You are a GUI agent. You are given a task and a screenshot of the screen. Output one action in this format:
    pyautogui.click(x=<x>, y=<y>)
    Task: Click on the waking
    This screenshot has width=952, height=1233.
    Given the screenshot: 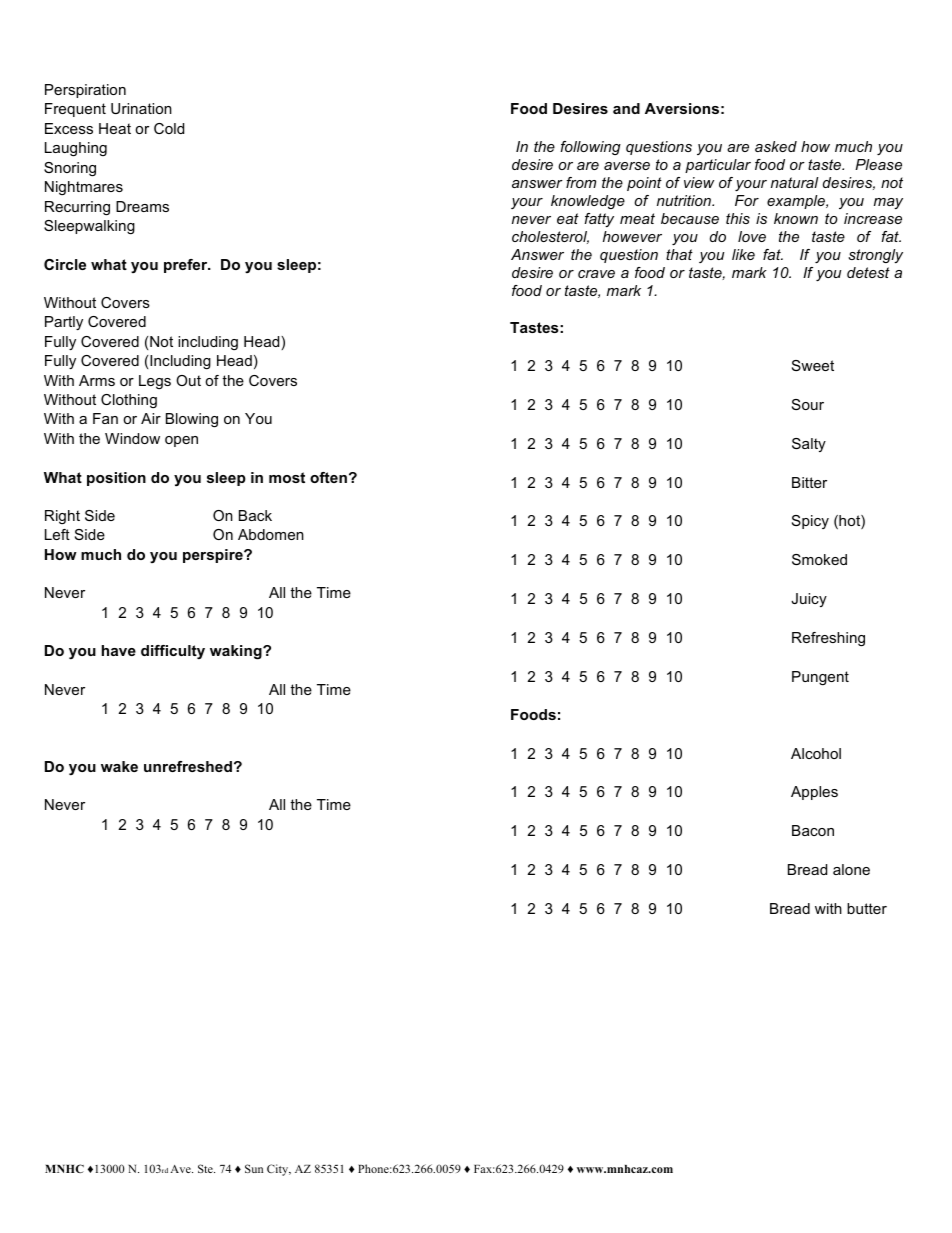 What is the action you would take?
    pyautogui.click(x=237, y=652)
